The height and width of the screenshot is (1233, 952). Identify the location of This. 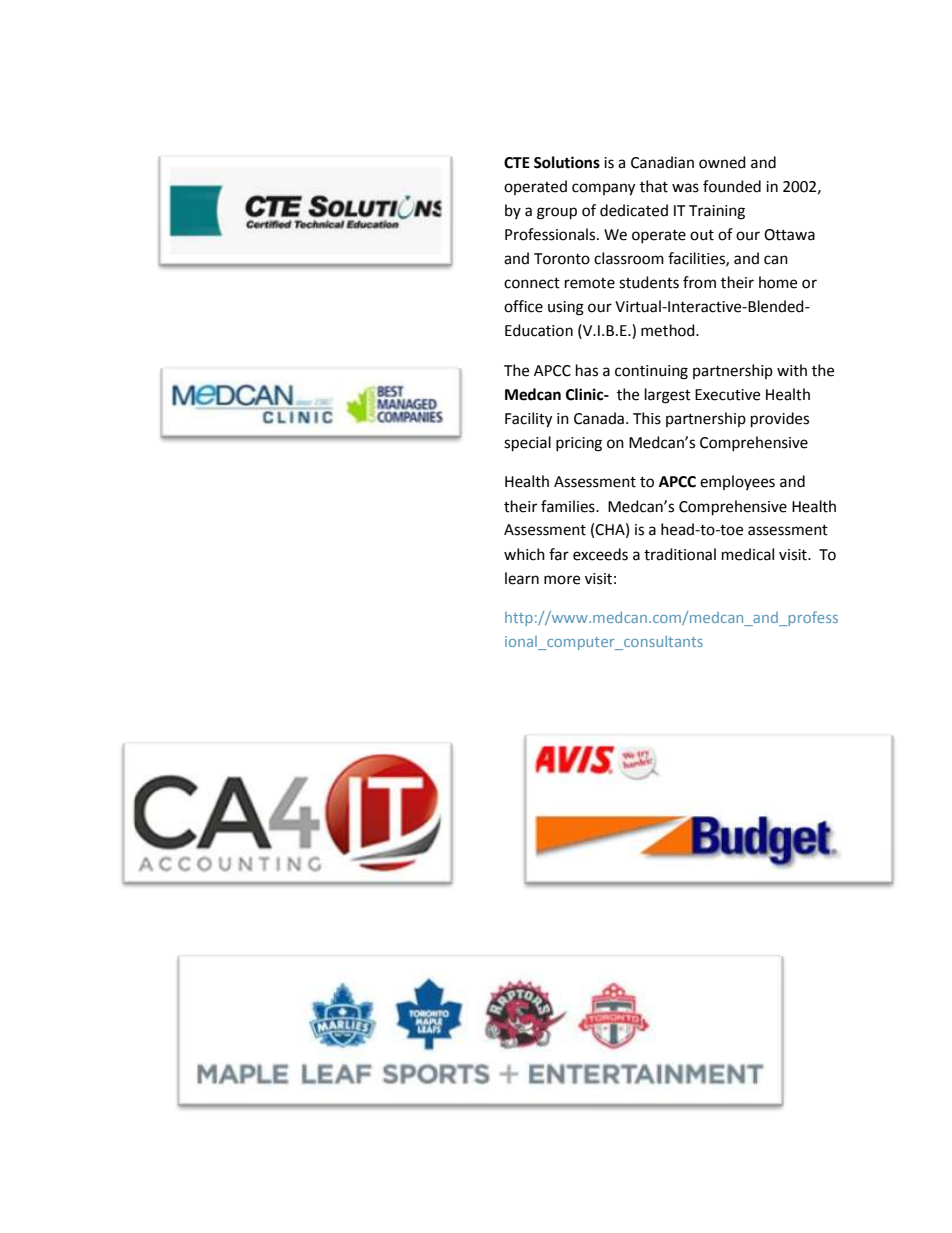
(647, 418).
